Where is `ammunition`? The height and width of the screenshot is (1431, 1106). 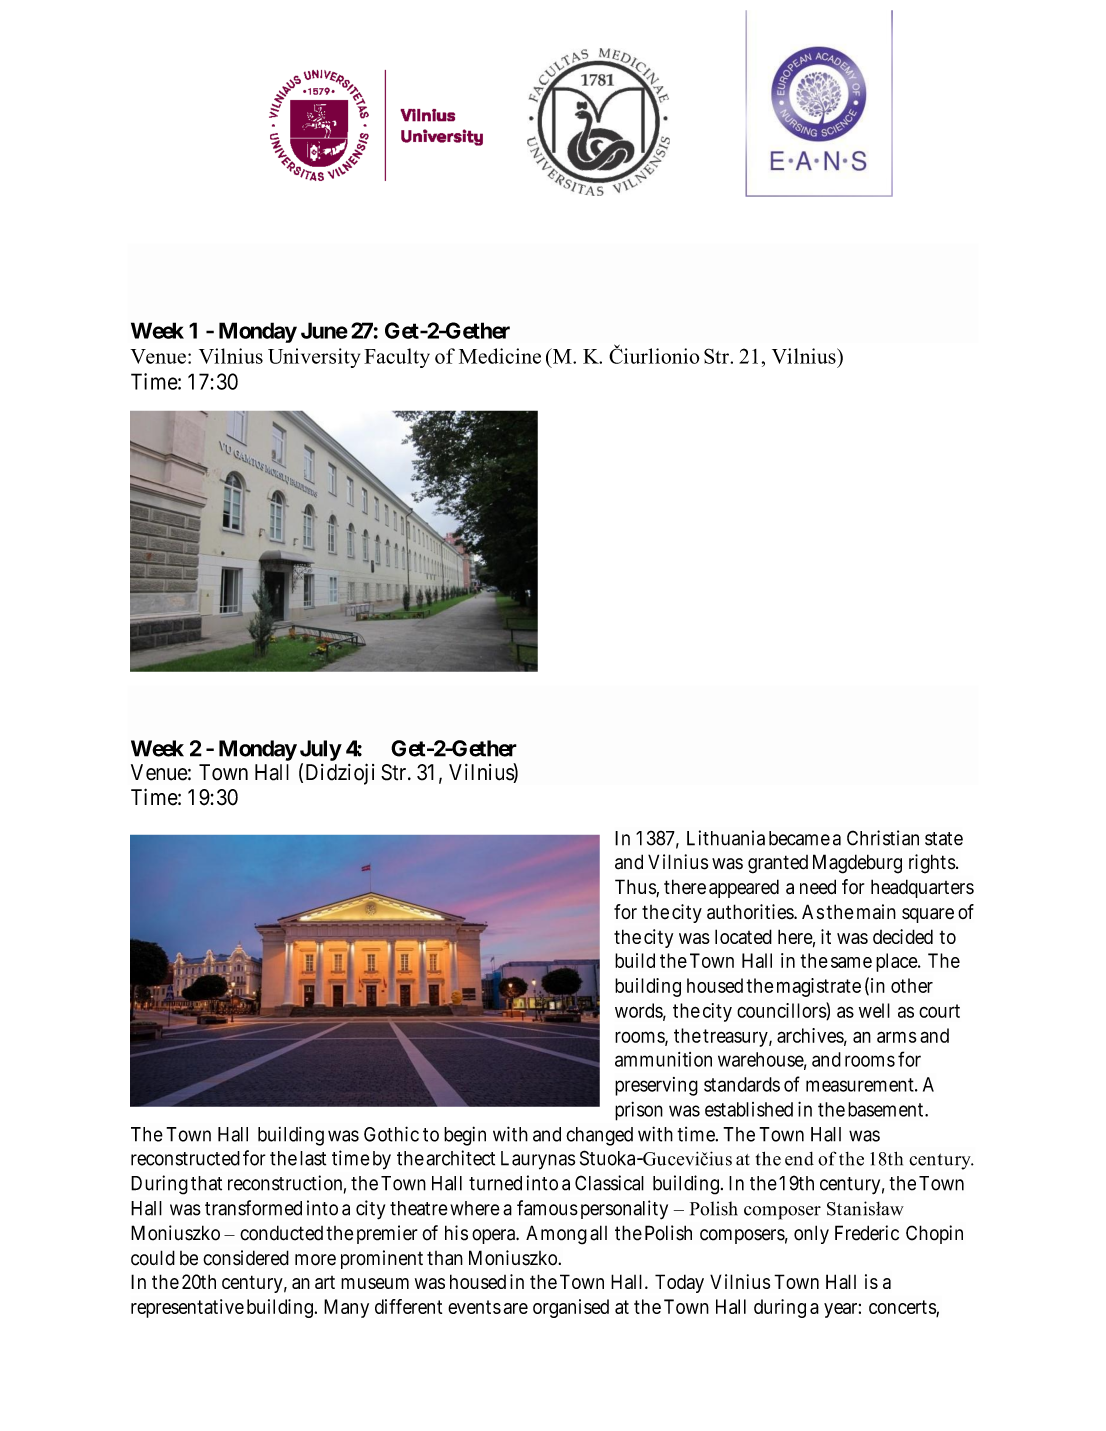 ammunition is located at coordinates (663, 1059).
